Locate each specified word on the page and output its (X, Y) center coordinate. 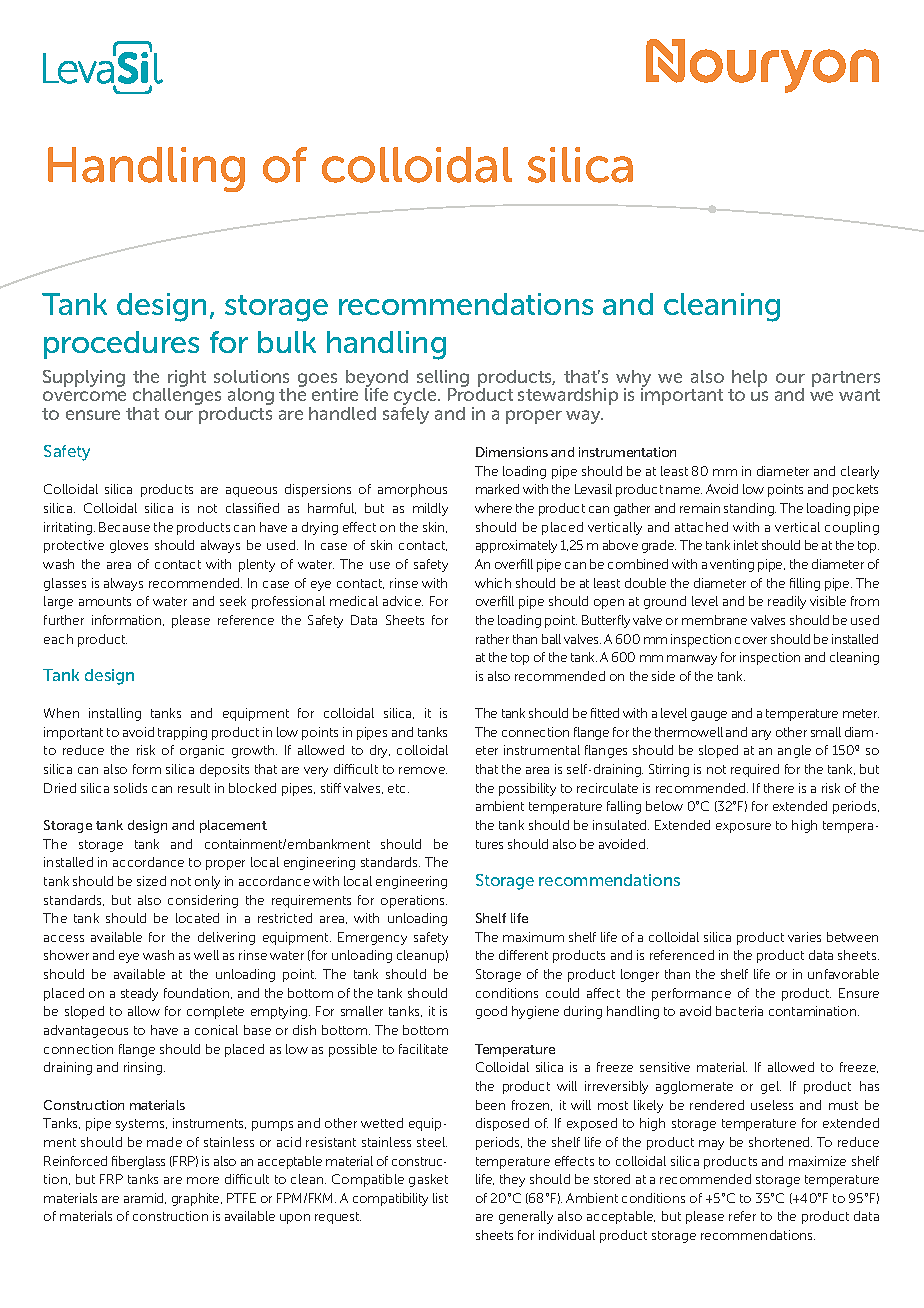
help (749, 378)
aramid (145, 1198)
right (187, 379)
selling (443, 379)
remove (423, 770)
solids (130, 788)
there (779, 788)
